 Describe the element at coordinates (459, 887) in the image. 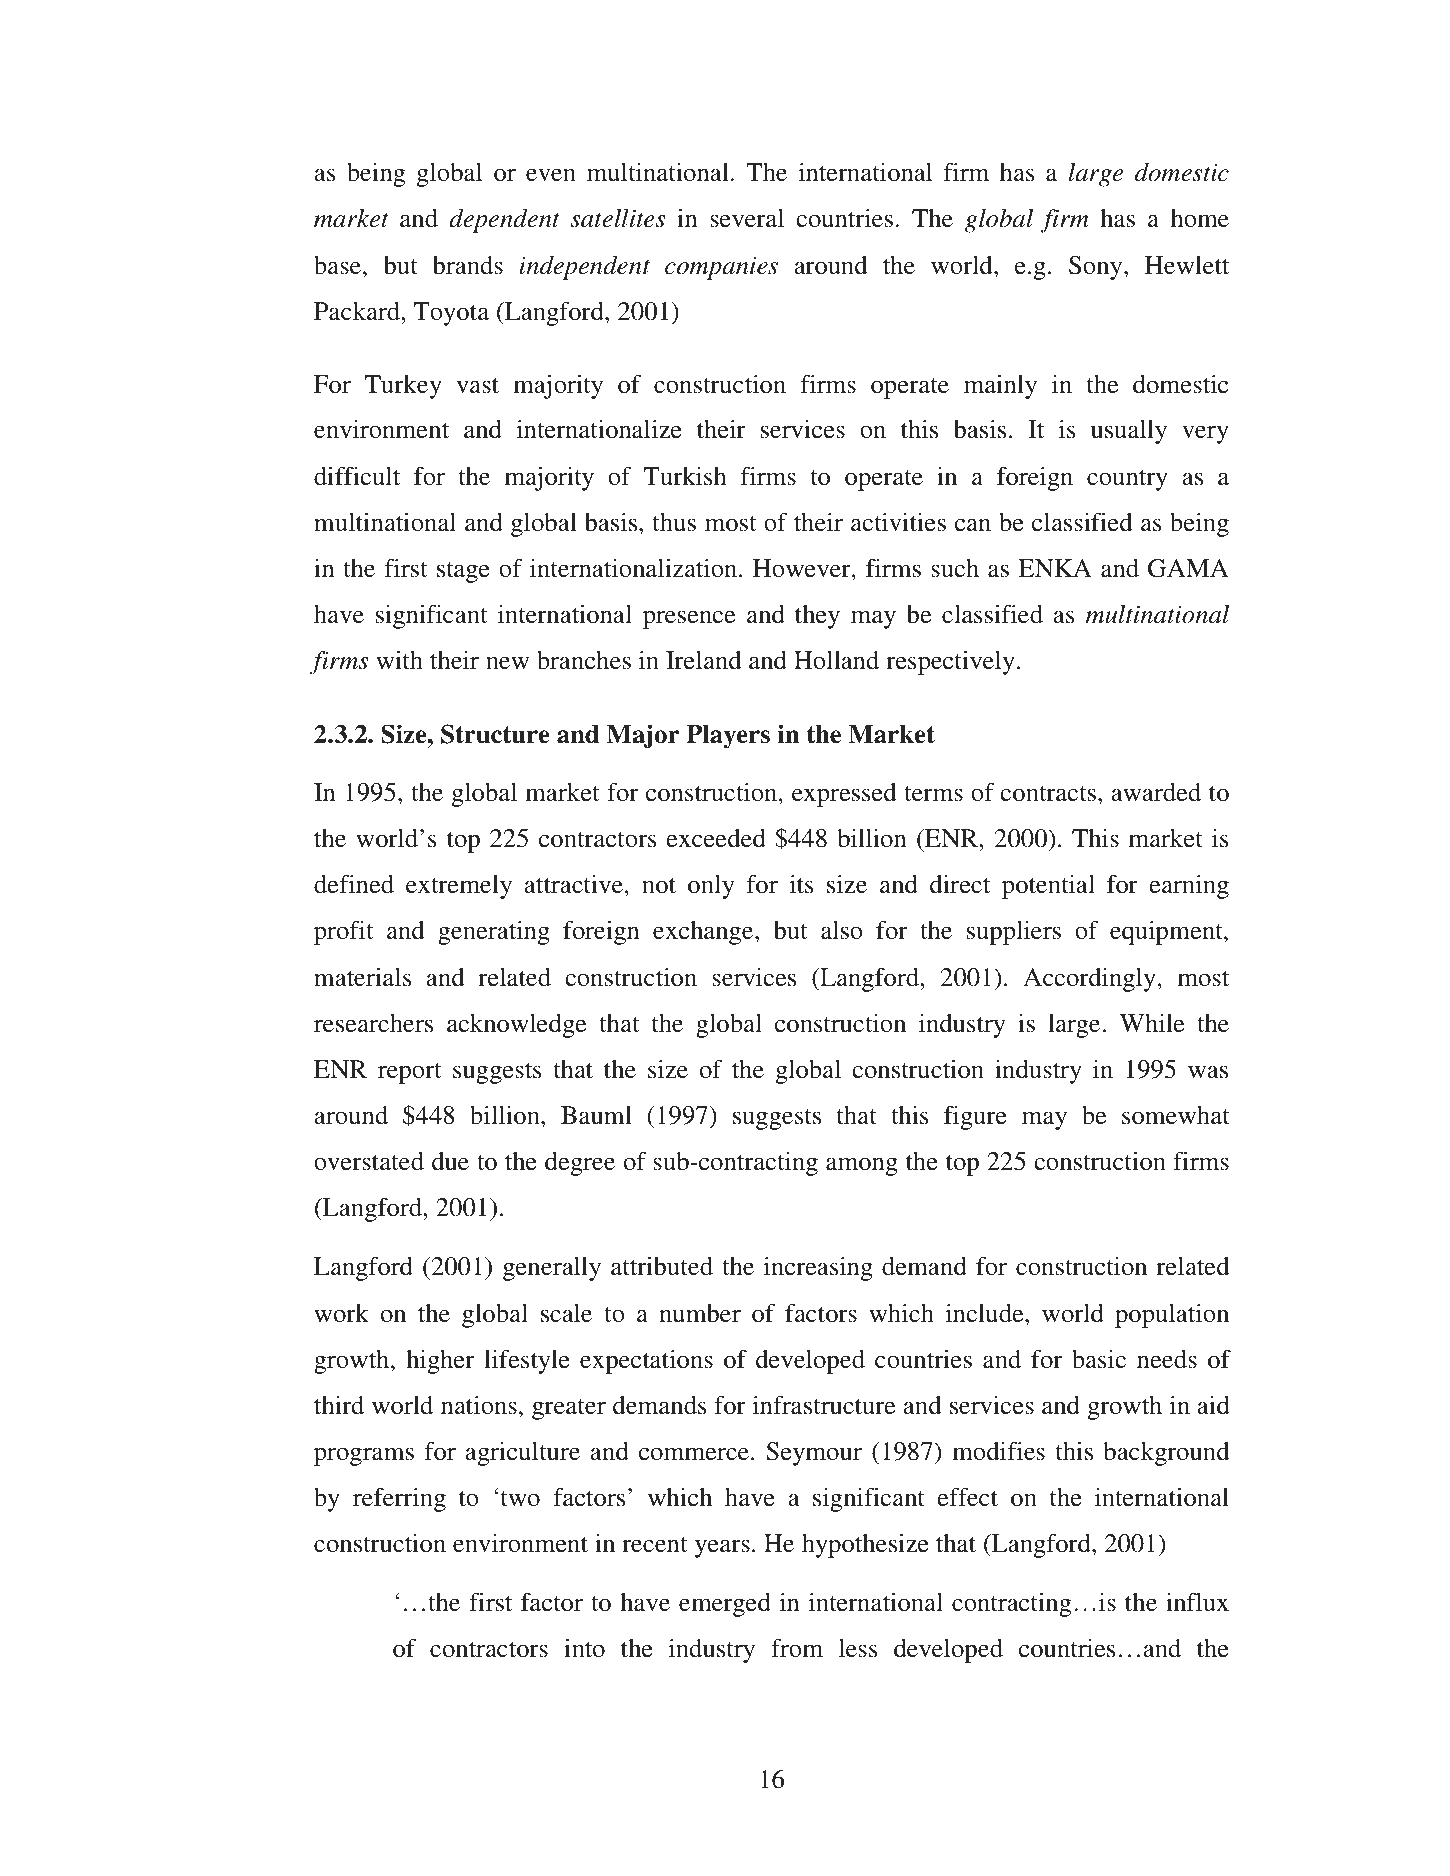

I see `extremely` at that location.
